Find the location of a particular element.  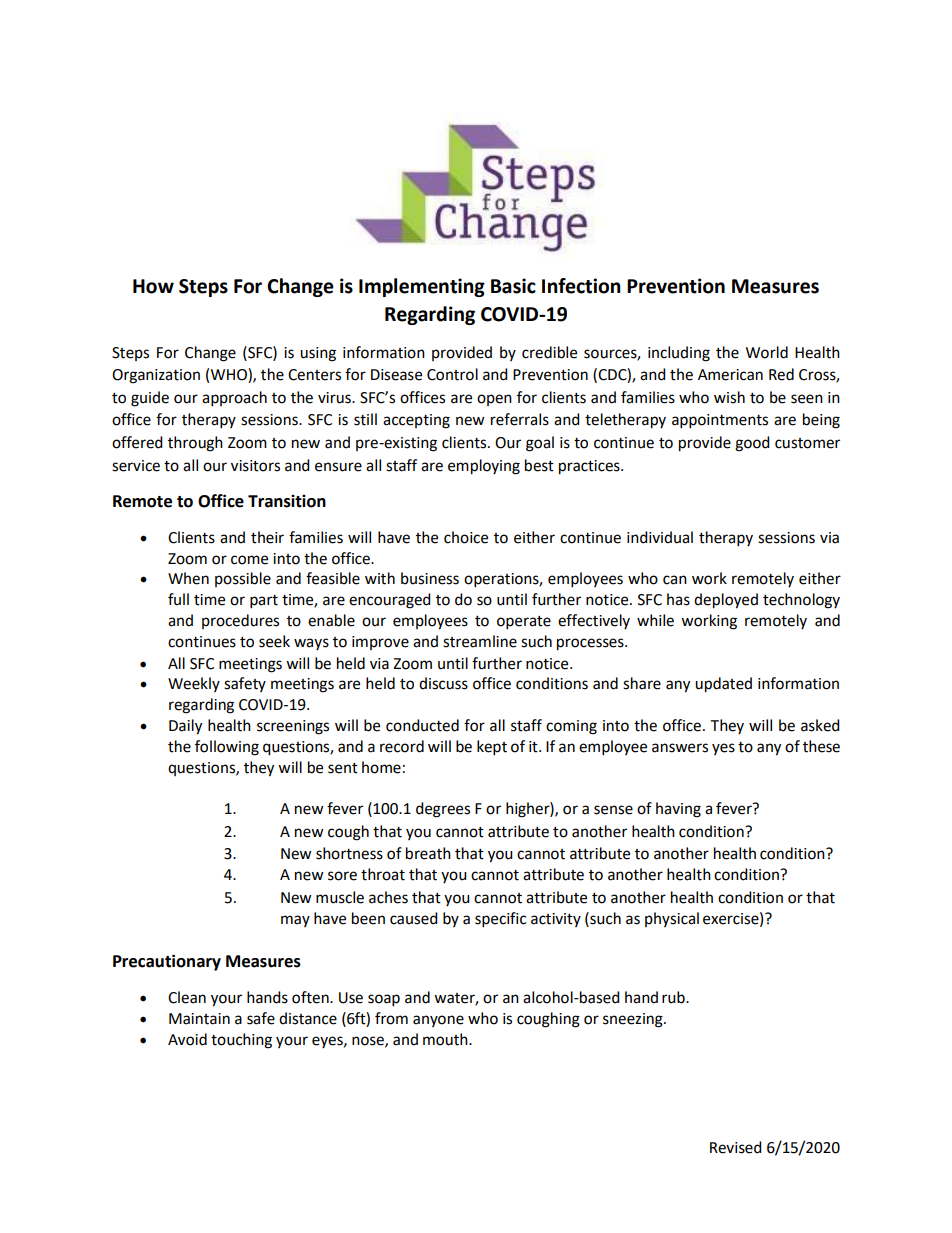

individual is located at coordinates (660, 537).
